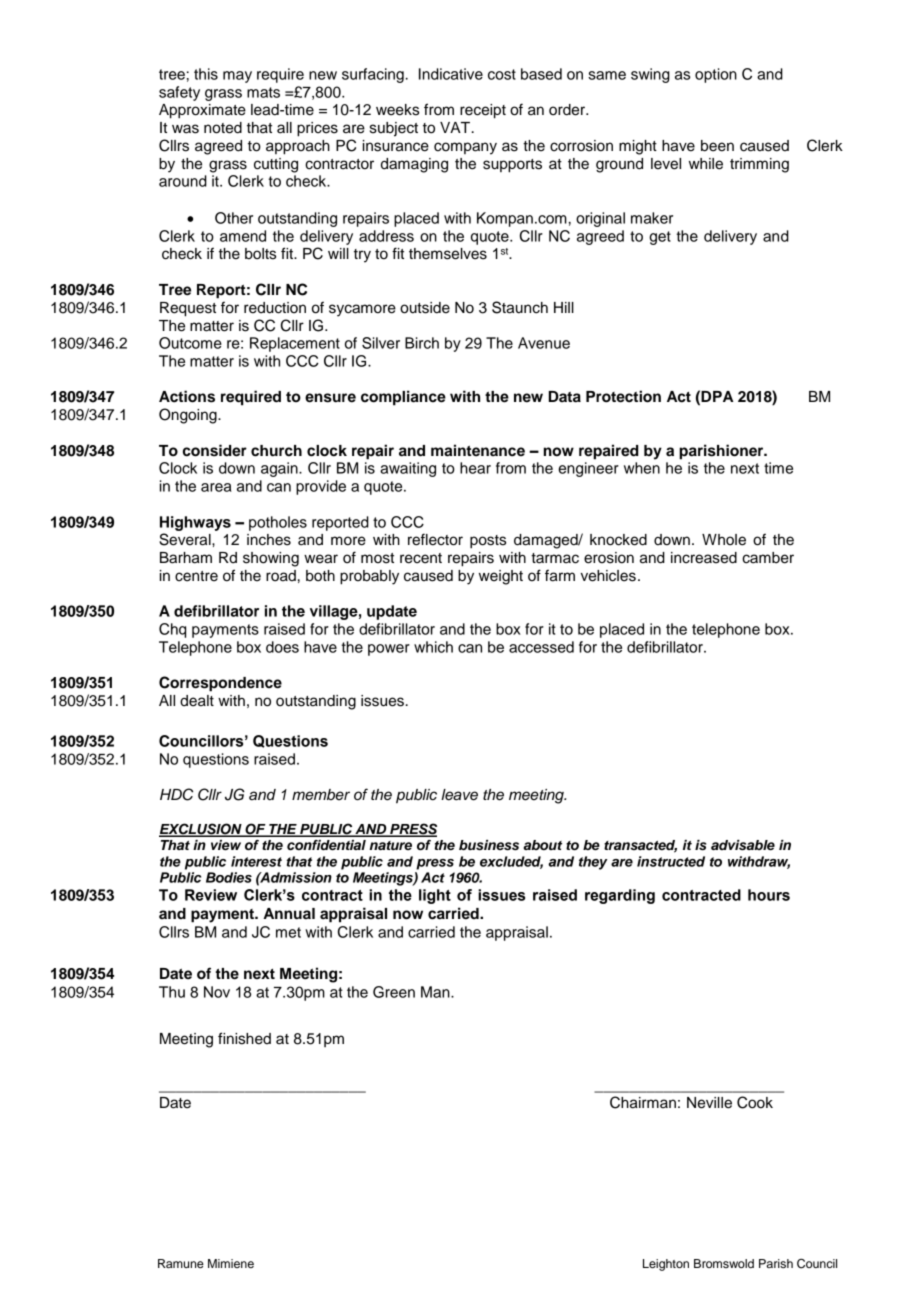 The image size is (924, 1308). What do you see at coordinates (475, 468) in the screenshot?
I see `hear` at bounding box center [475, 468].
